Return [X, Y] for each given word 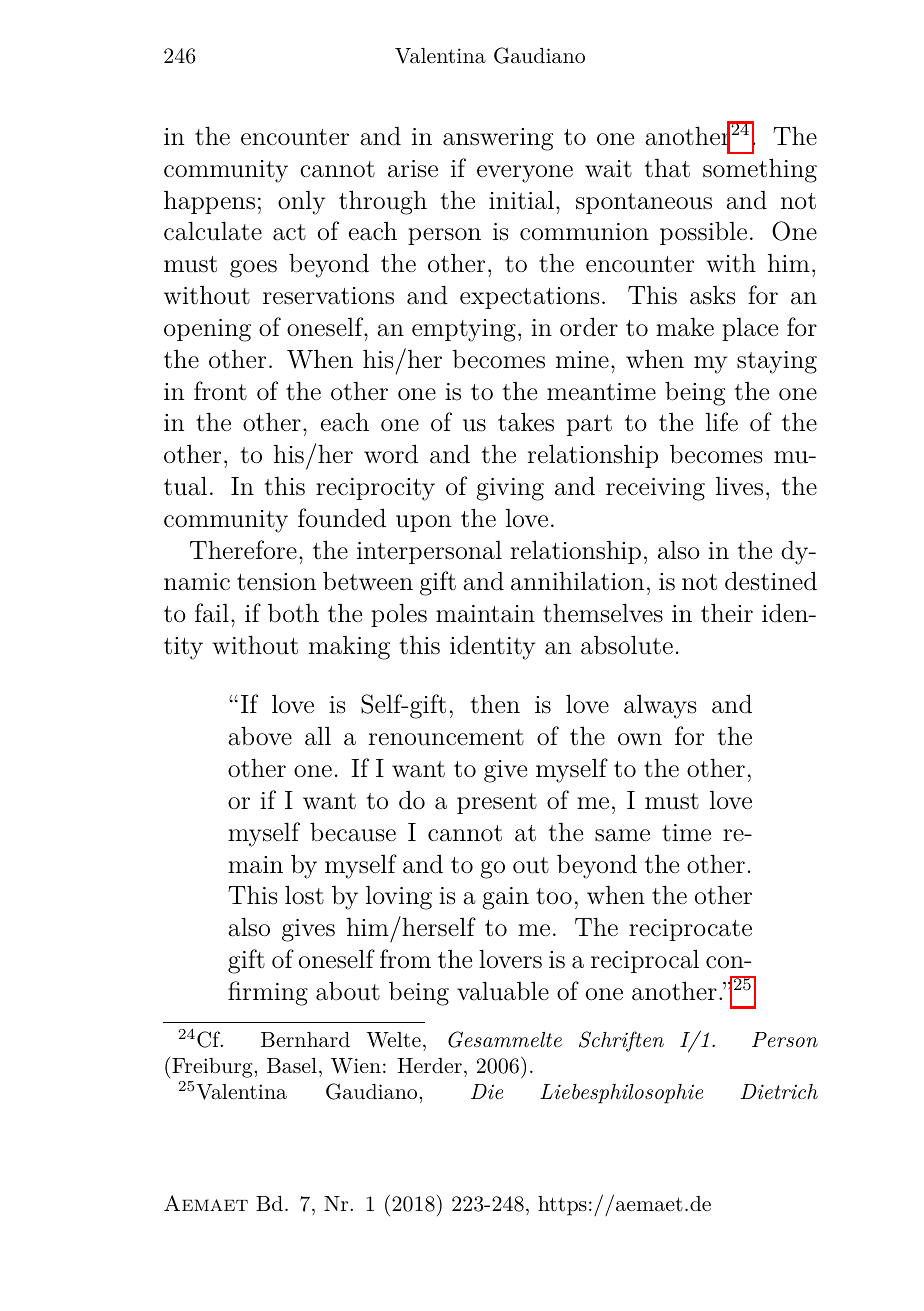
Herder [429, 1065]
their [727, 613]
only [301, 202]
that [667, 168]
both [293, 613]
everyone [525, 174]
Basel [292, 1065]
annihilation [577, 581]
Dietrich [779, 1091]
